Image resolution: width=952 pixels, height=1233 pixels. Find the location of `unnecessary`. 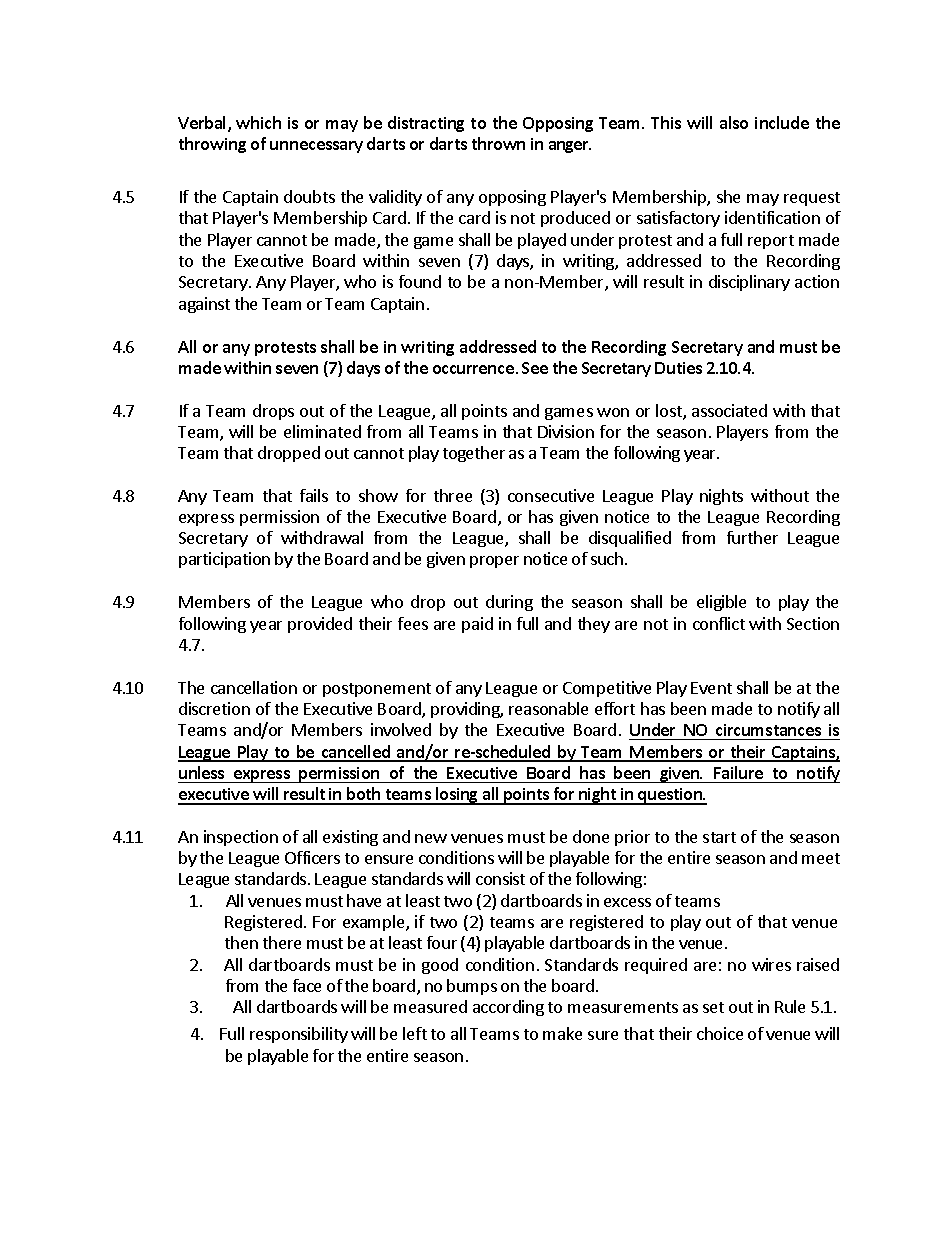

unnecessary is located at coordinates (316, 147).
